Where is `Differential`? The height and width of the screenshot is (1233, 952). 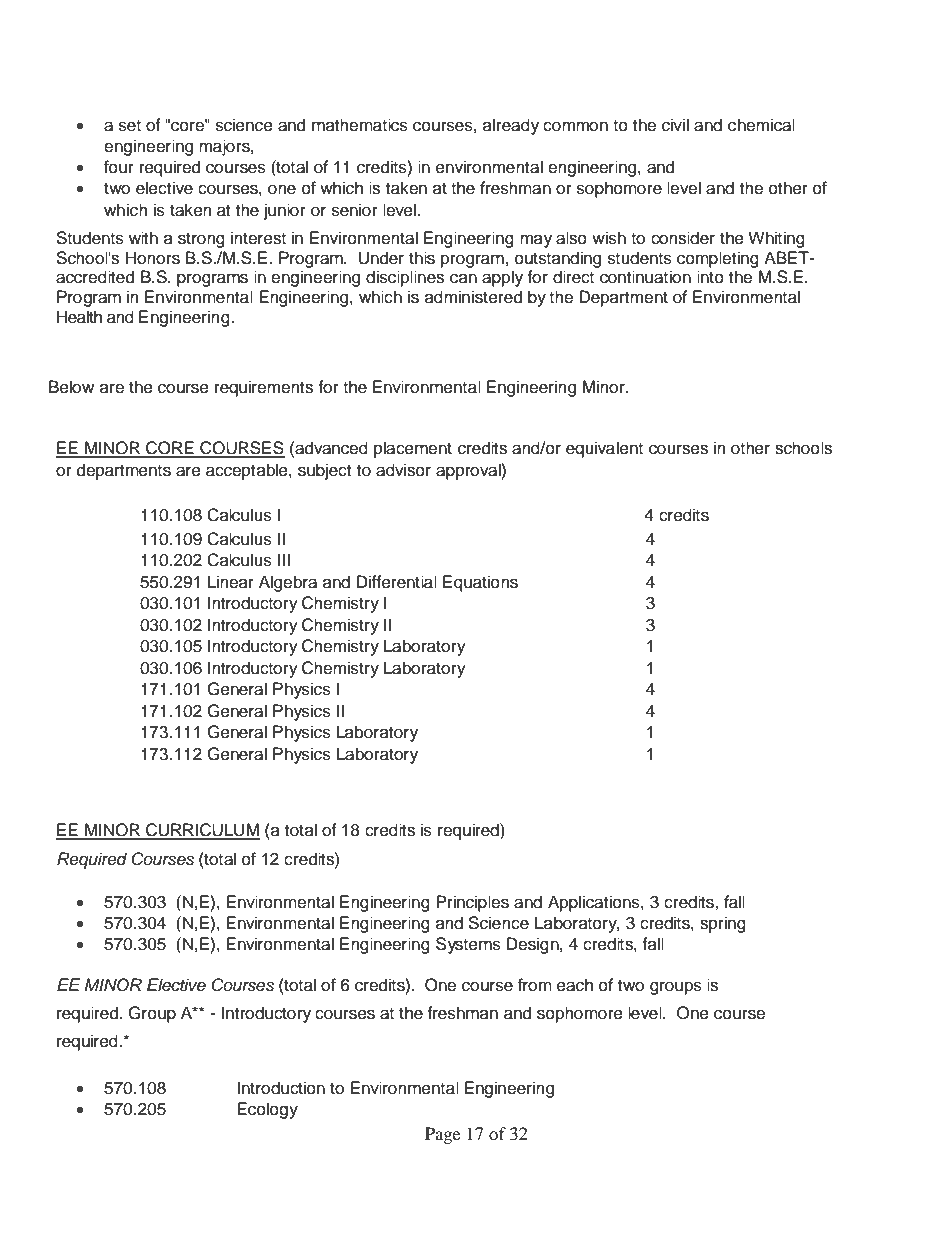 Differential is located at coordinates (397, 582).
